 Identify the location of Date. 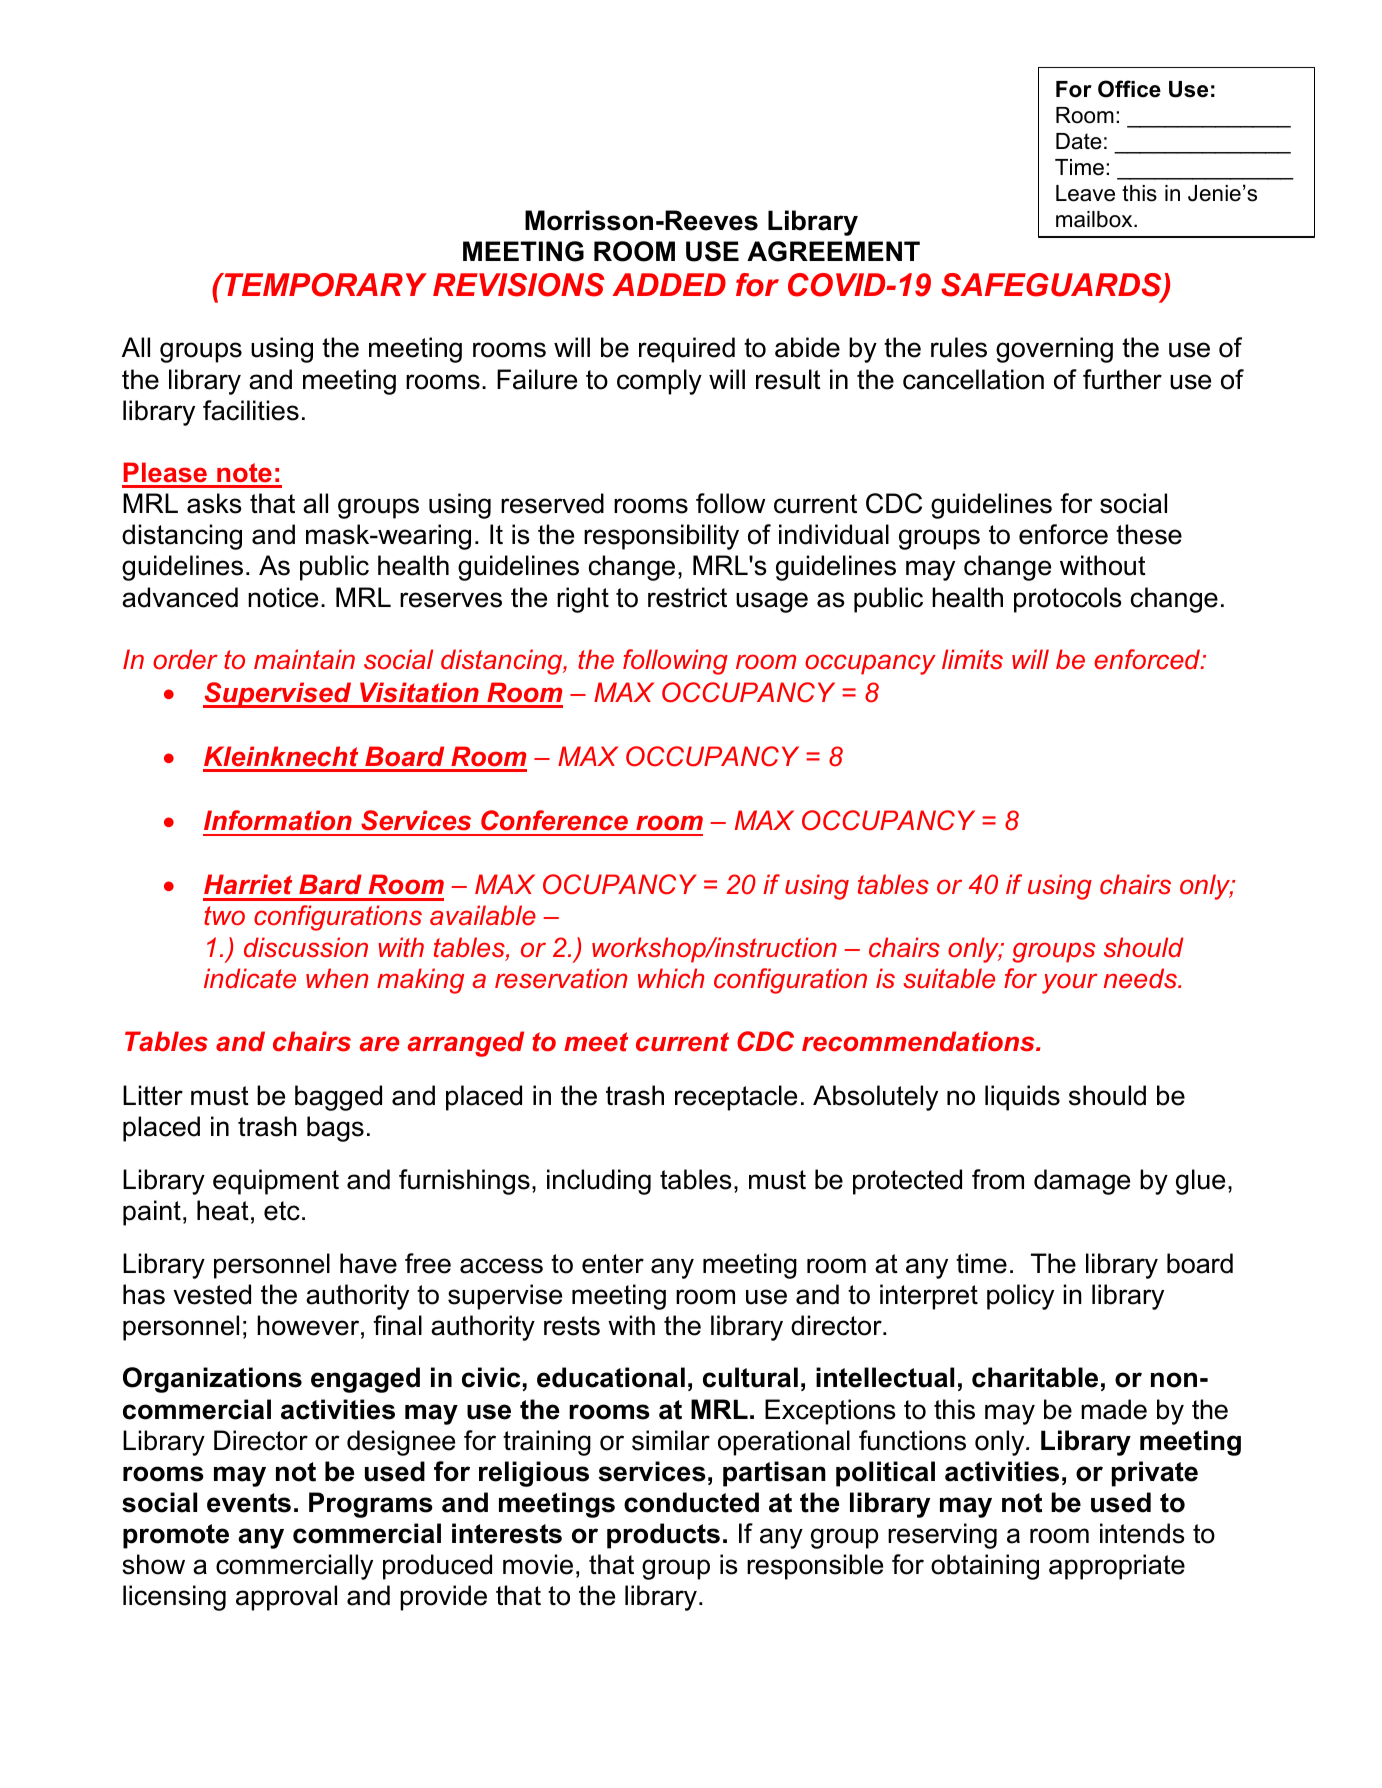
(1079, 141).
